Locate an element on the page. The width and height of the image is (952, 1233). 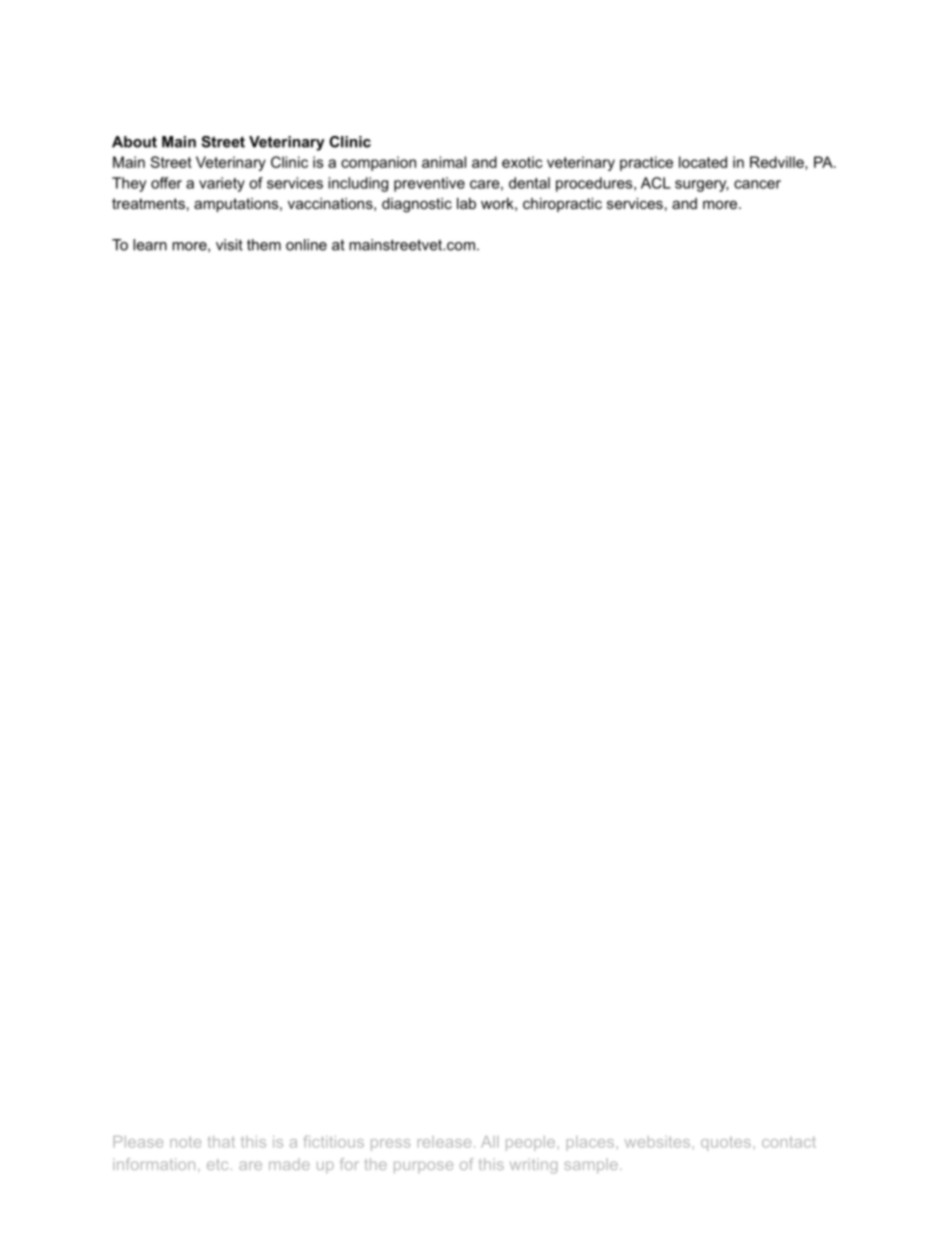
release is located at coordinates (444, 1142).
